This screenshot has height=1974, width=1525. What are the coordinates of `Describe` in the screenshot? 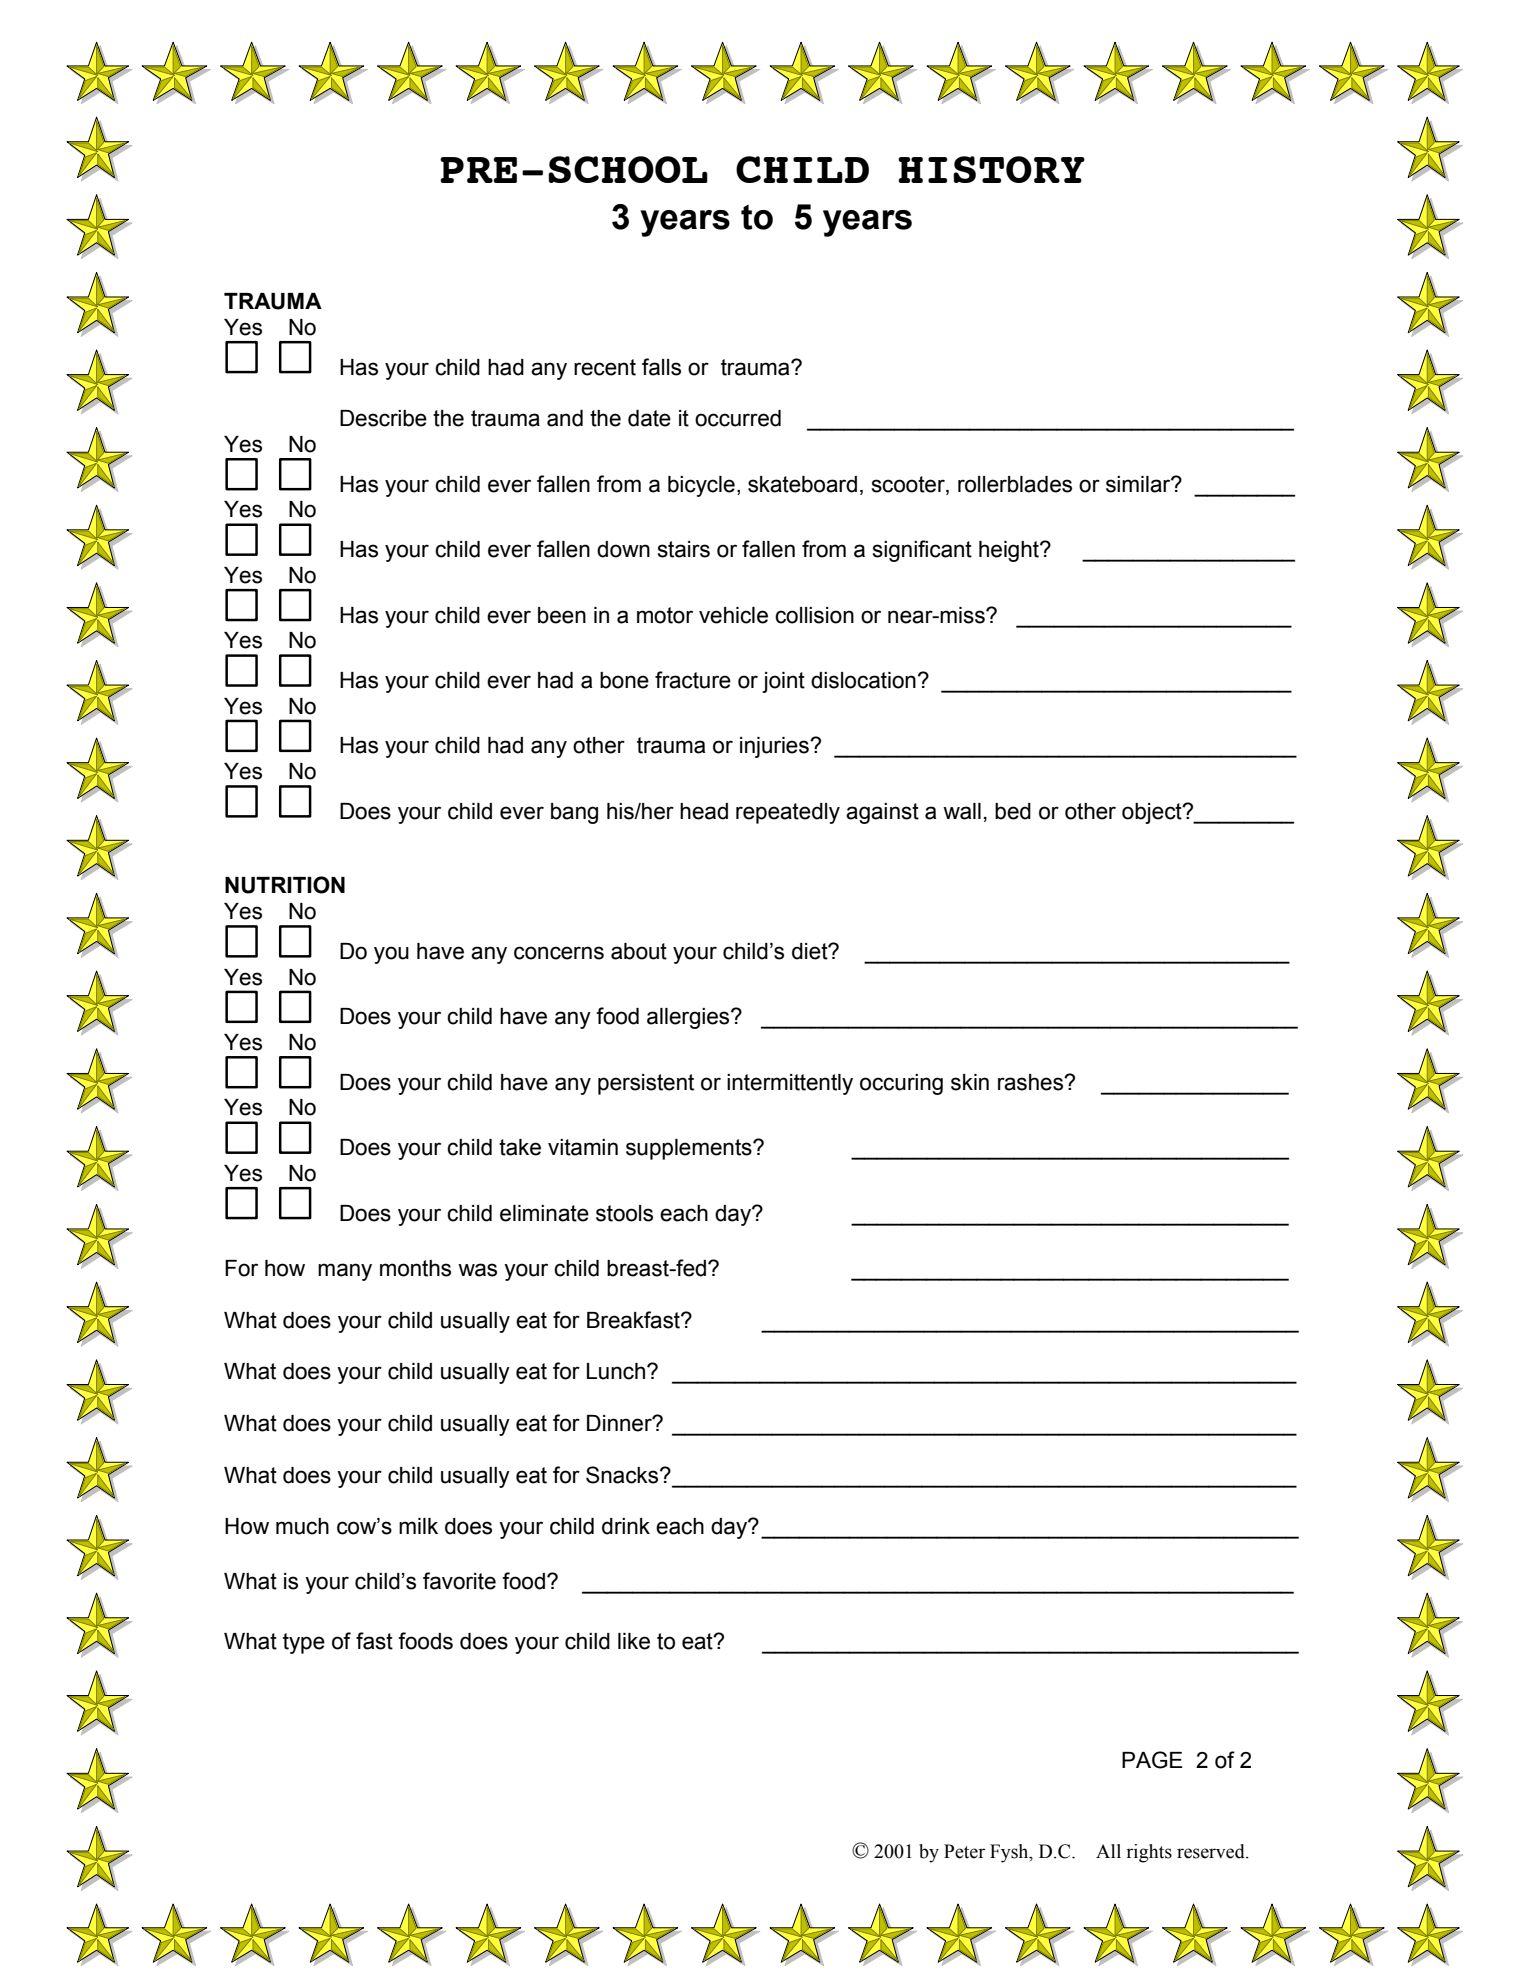 It's located at (383, 418).
